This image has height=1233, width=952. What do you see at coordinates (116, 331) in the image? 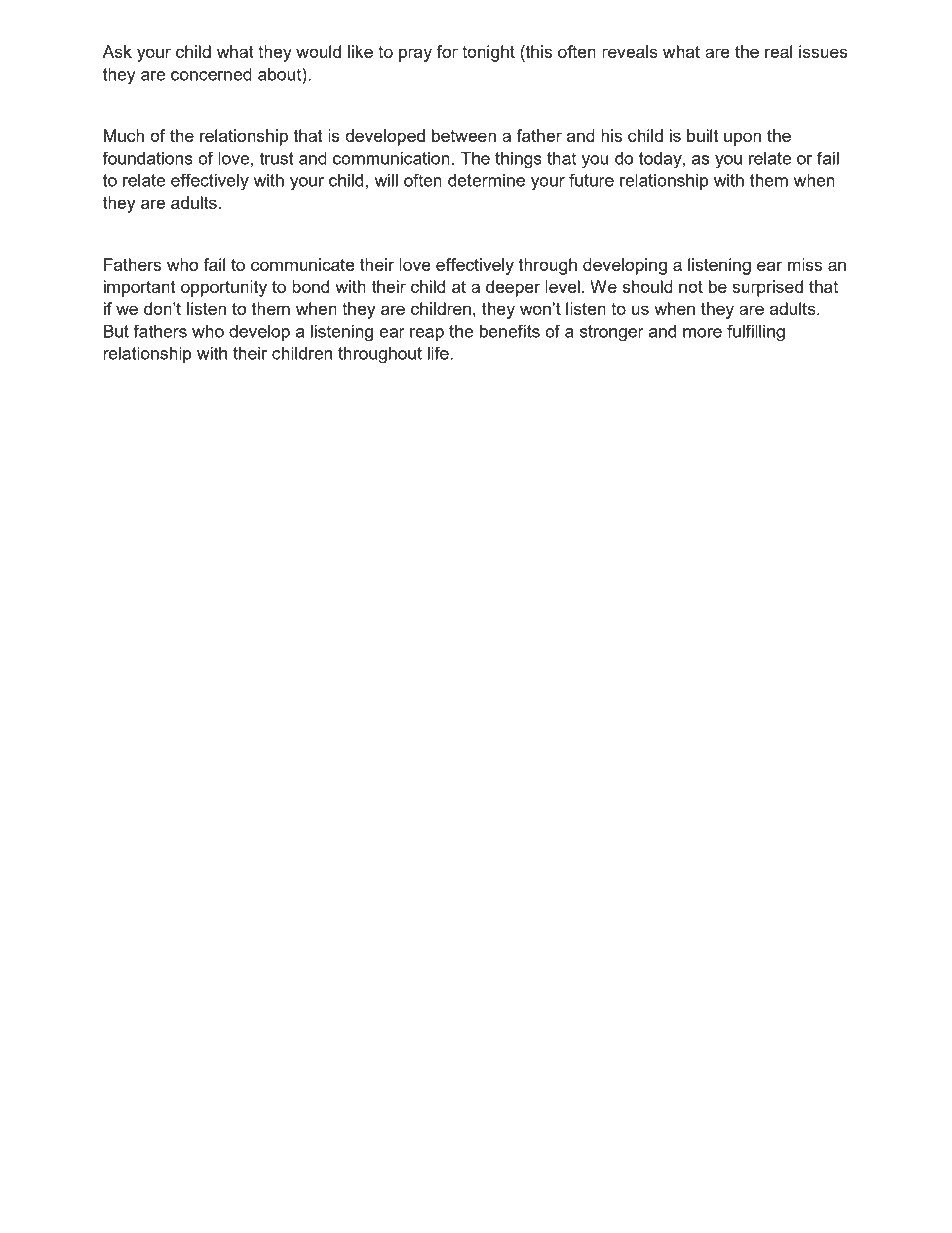
I see `But` at bounding box center [116, 331].
